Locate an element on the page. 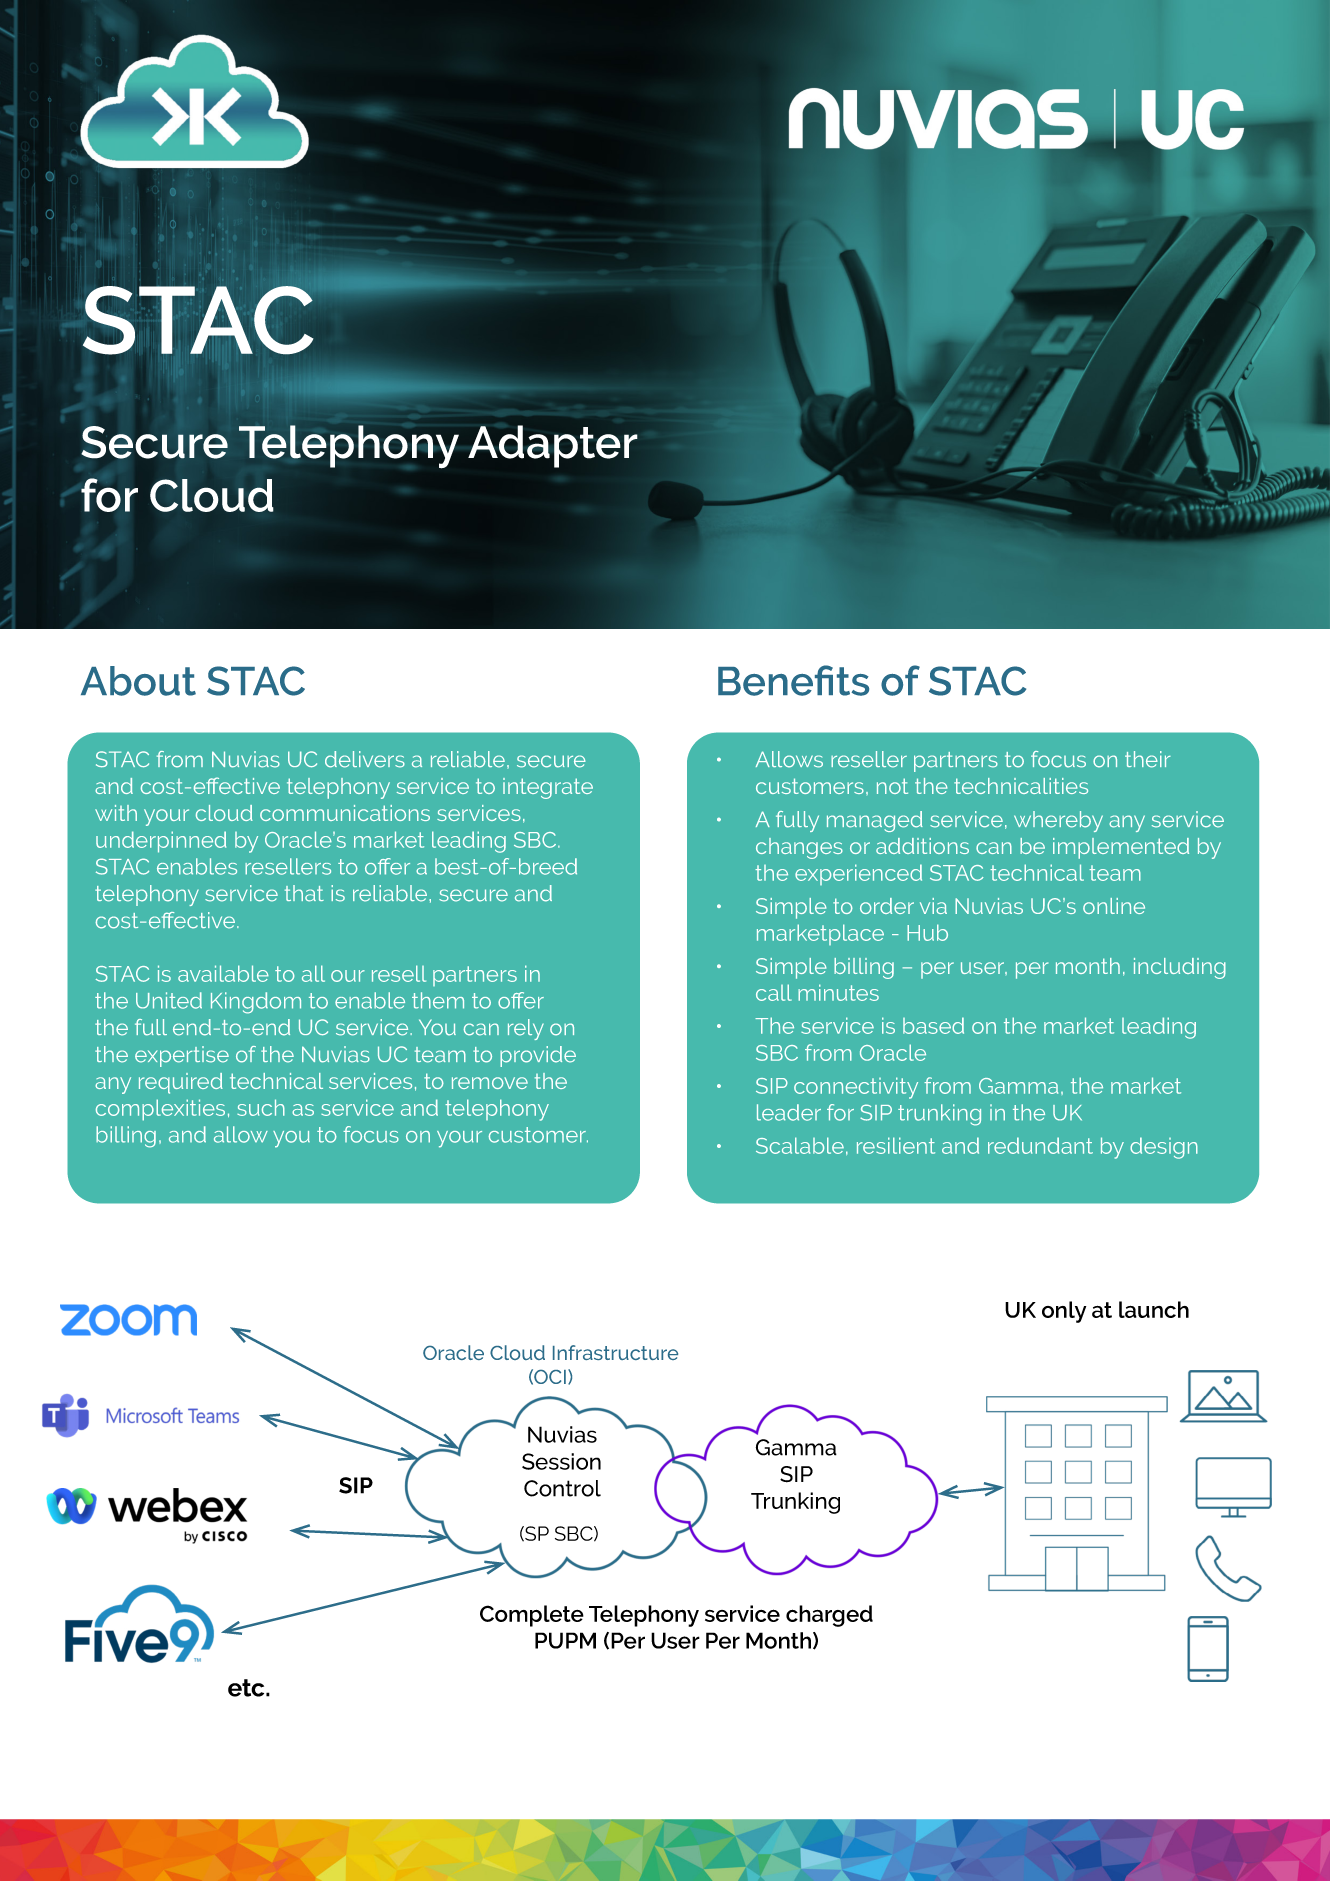 The image size is (1330, 1881). Benefits is located at coordinates (793, 680).
